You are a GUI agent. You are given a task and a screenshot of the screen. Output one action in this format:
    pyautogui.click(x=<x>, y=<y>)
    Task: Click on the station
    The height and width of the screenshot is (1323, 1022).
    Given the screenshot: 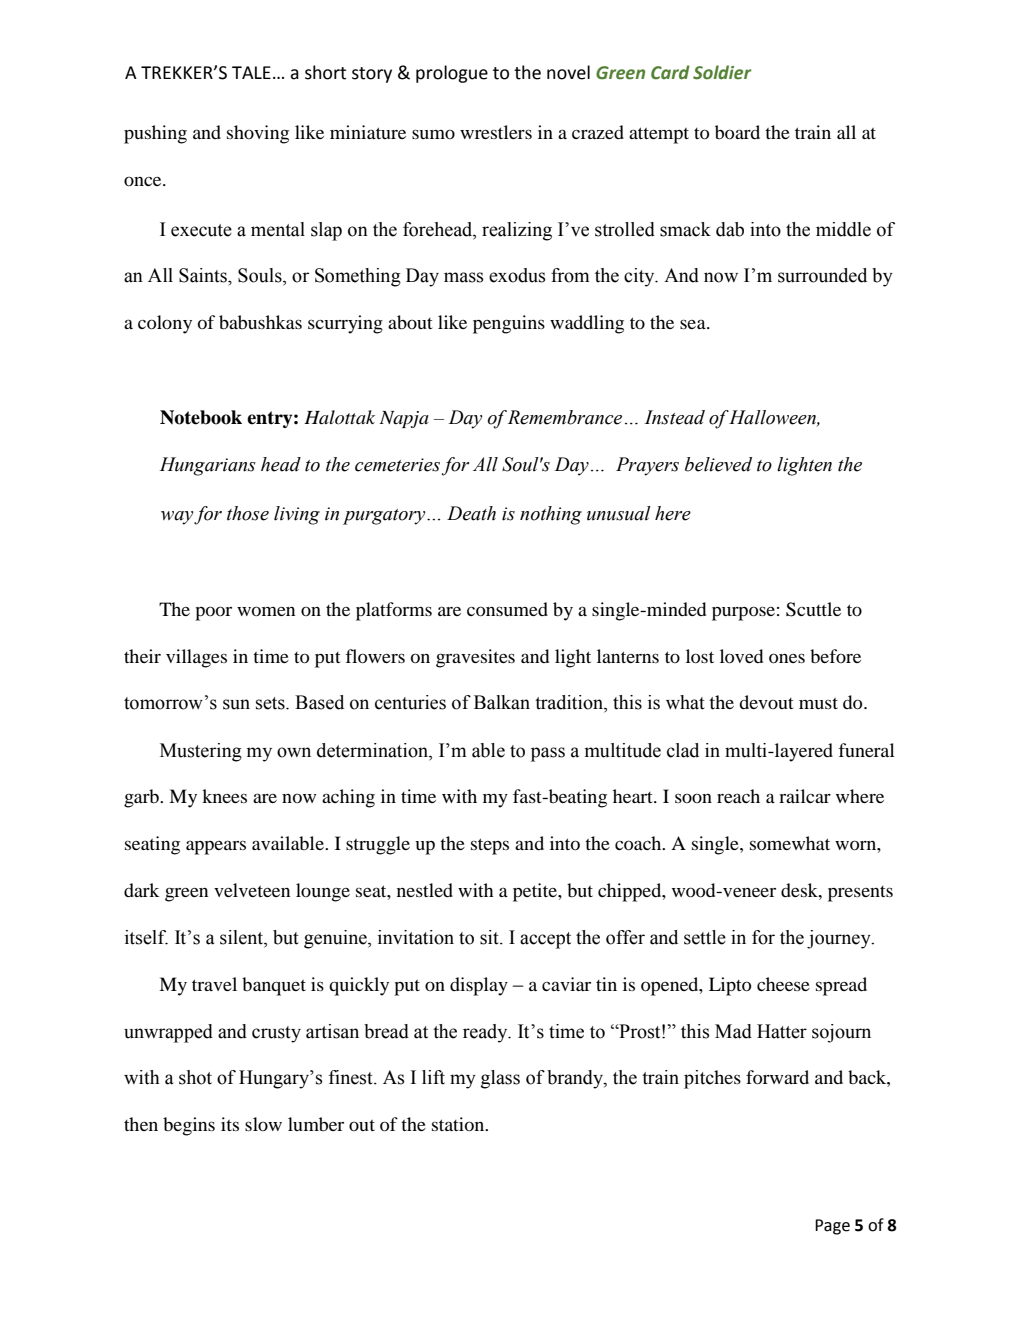 What is the action you would take?
    pyautogui.click(x=459, y=1124)
